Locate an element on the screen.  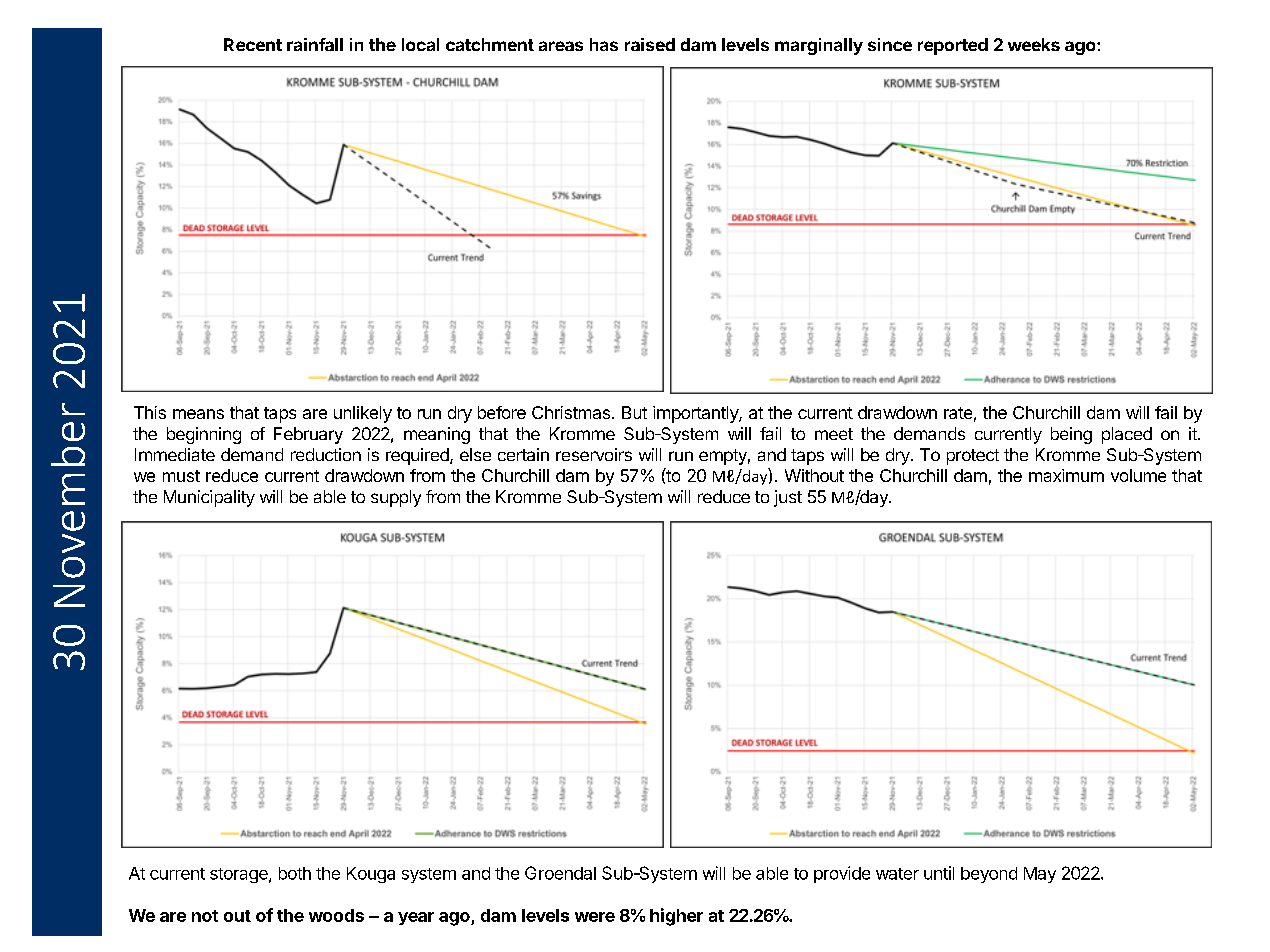
Municipality is located at coordinates (209, 498).
